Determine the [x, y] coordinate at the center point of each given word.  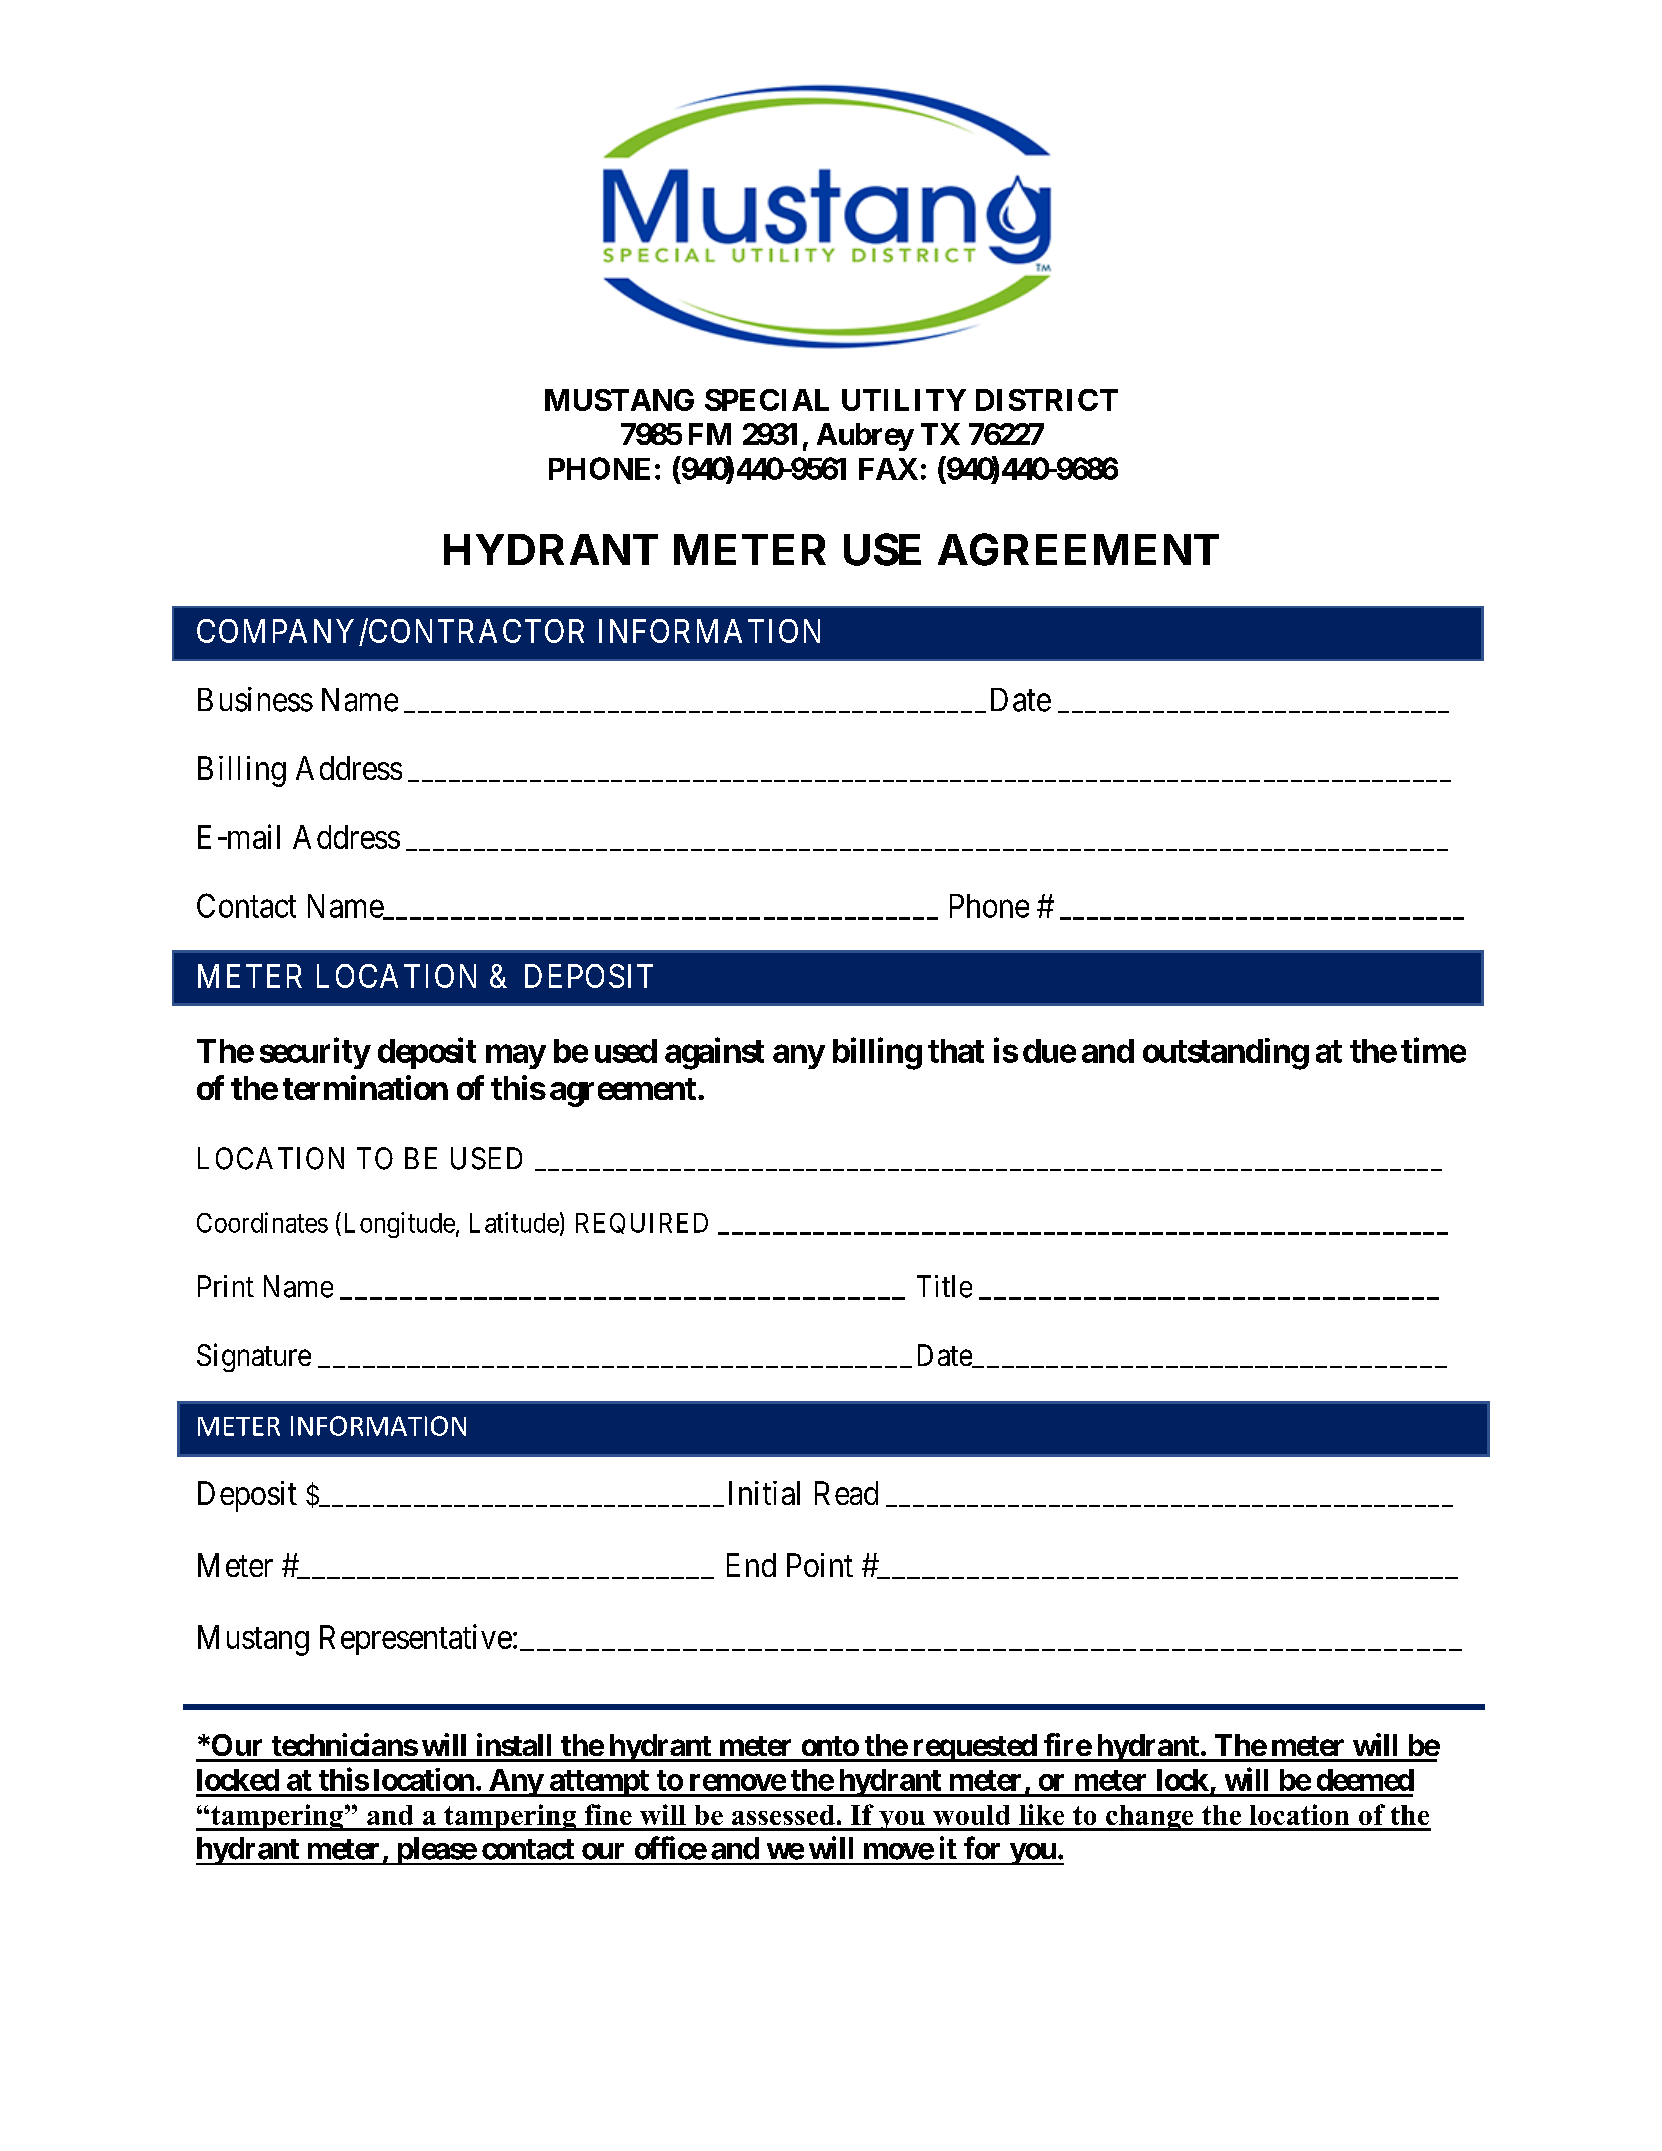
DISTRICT [1047, 400]
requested [974, 1748]
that [956, 1051]
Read [846, 1493]
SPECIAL [767, 400]
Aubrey [865, 437]
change [1150, 1818]
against [714, 1054]
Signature [254, 1357]
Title [944, 1286]
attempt [599, 1783]
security [315, 1053]
